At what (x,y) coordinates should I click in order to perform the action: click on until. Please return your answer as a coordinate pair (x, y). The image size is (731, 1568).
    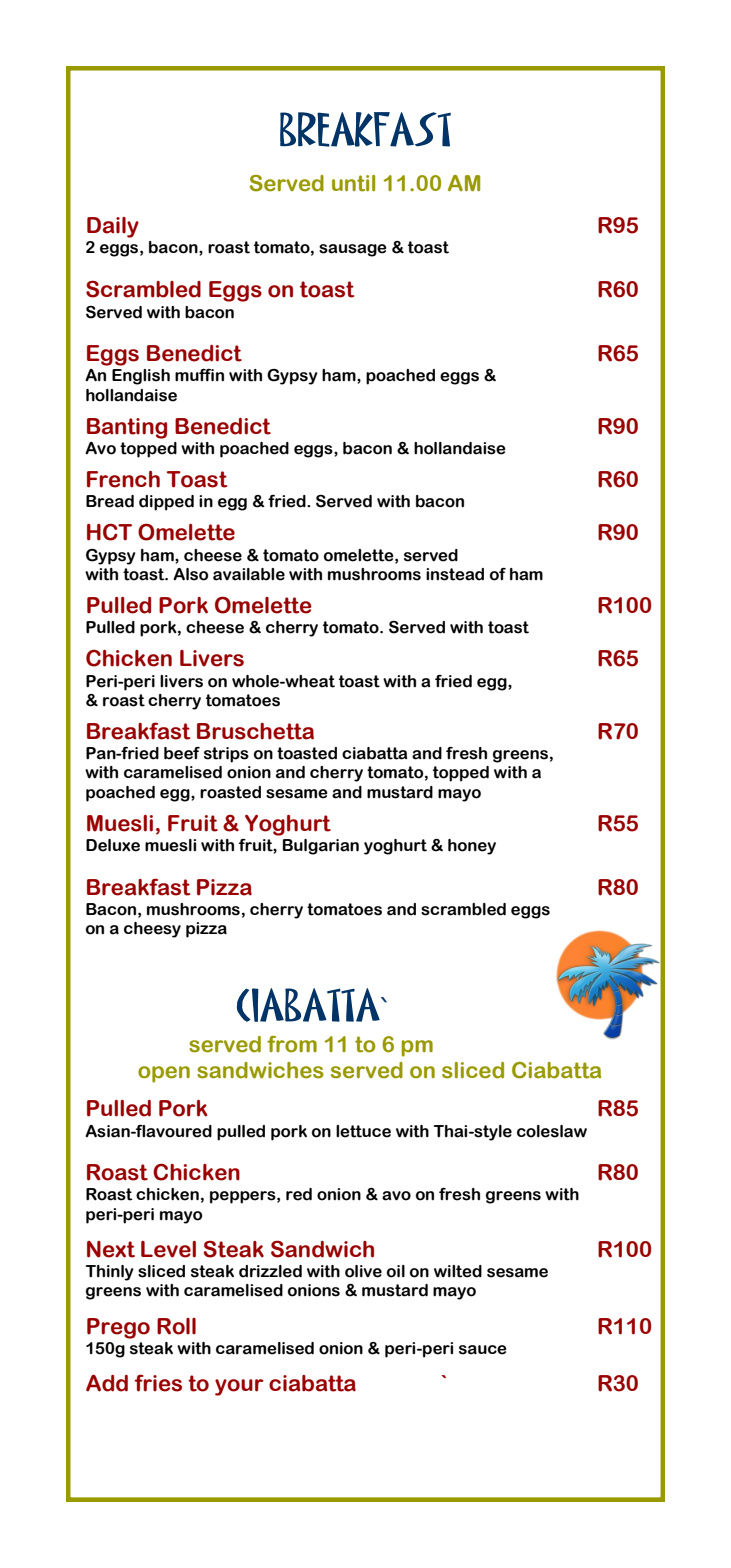
    Looking at the image, I should click on (353, 183).
